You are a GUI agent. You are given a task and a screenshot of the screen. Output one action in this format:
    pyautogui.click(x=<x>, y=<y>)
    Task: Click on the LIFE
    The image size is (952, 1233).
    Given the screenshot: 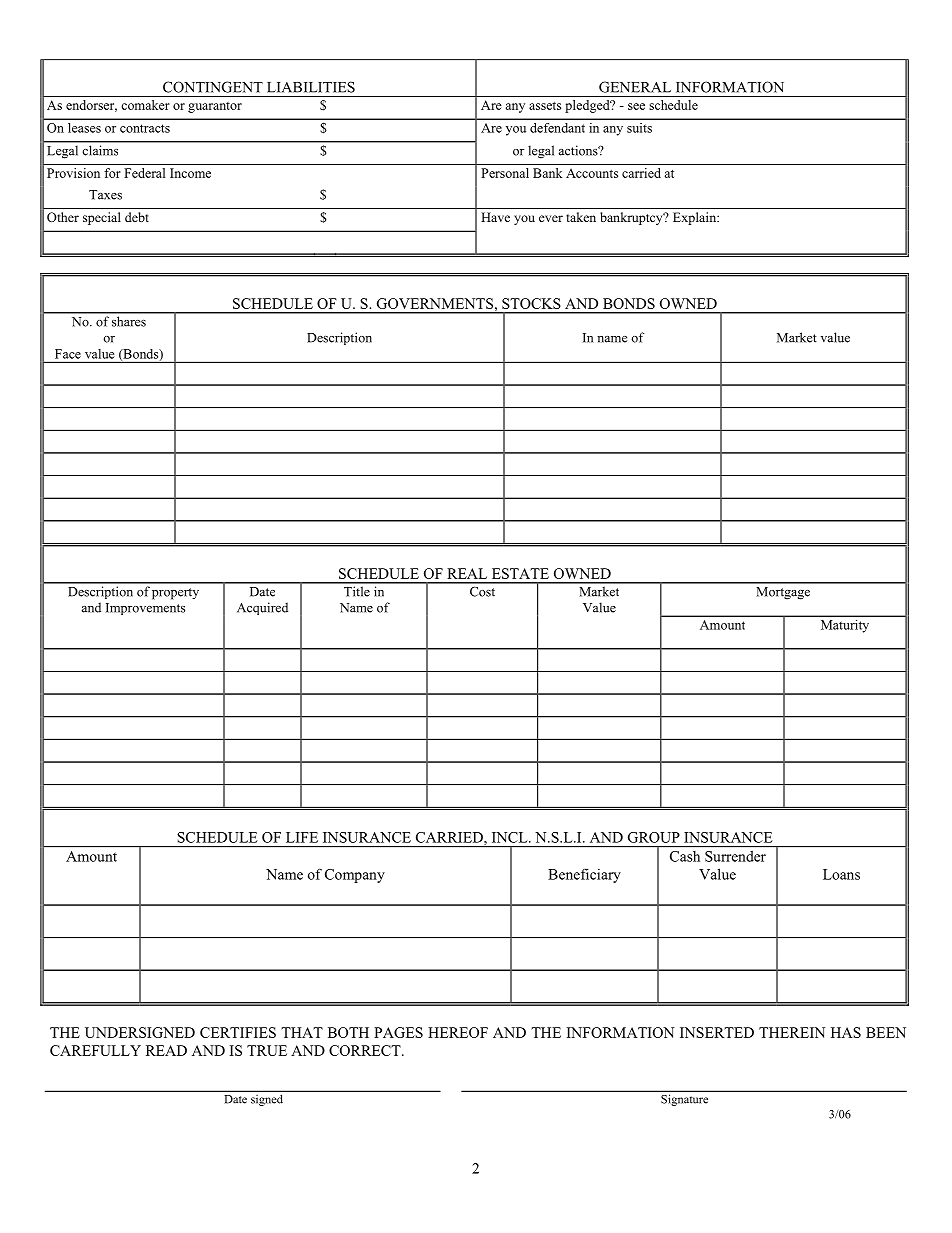 What is the action you would take?
    pyautogui.click(x=302, y=837)
